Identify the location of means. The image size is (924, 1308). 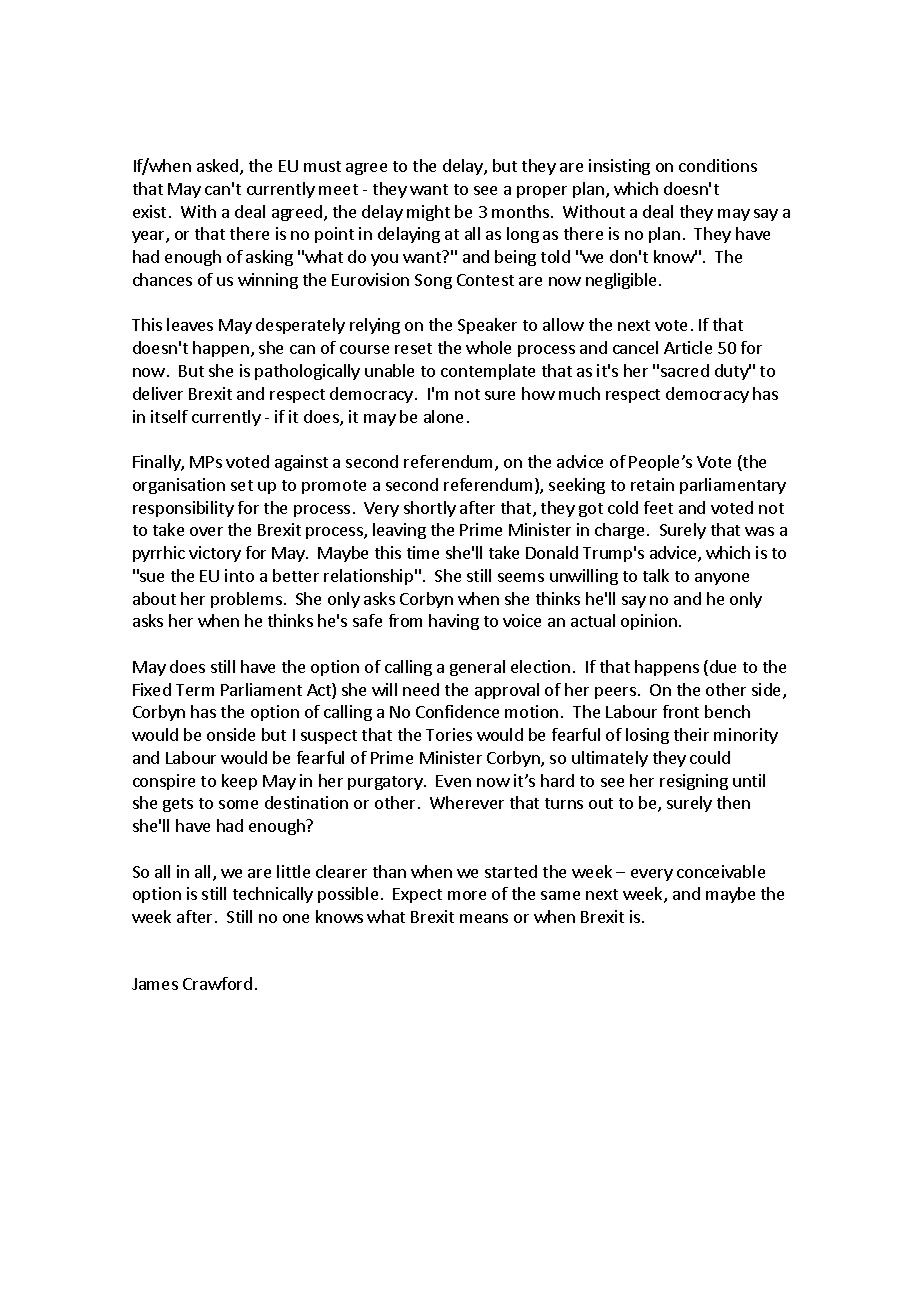
(484, 918).
